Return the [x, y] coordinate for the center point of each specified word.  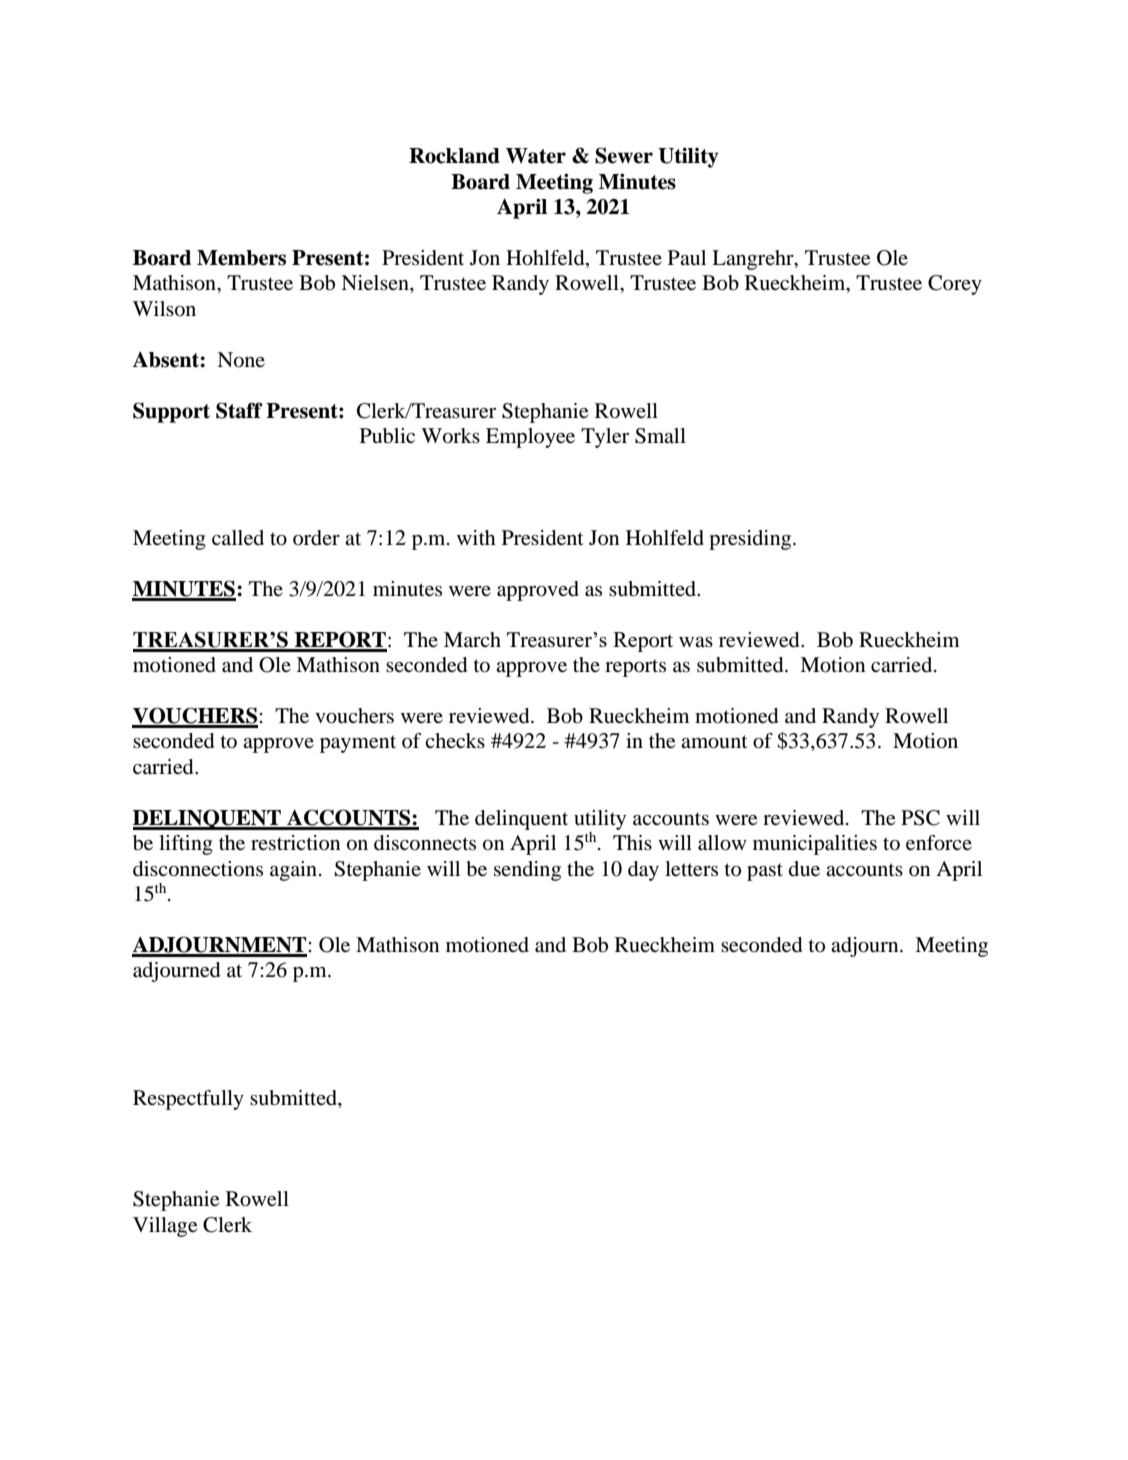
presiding [751, 540]
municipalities [815, 845]
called [238, 538]
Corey [955, 285]
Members [241, 258]
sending [527, 871]
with [476, 537]
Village [165, 1227]
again [295, 871]
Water [536, 156]
